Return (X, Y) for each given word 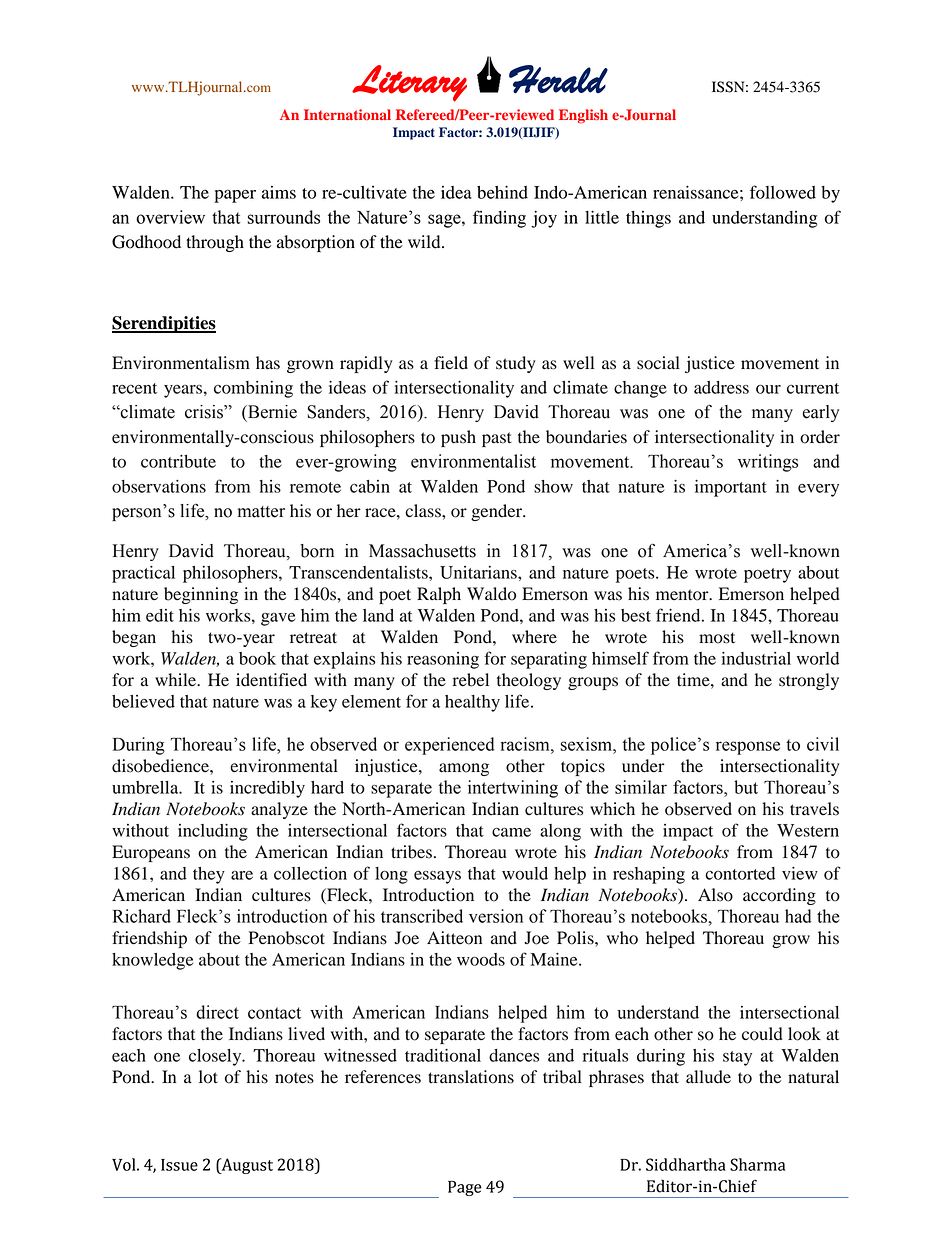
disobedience (161, 766)
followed (783, 192)
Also (715, 895)
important (731, 488)
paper (235, 196)
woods (481, 959)
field (451, 363)
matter (261, 512)
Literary (409, 83)
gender (497, 512)
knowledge (152, 961)
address (721, 387)
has (268, 363)
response (748, 748)
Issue (179, 1165)
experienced (449, 746)
